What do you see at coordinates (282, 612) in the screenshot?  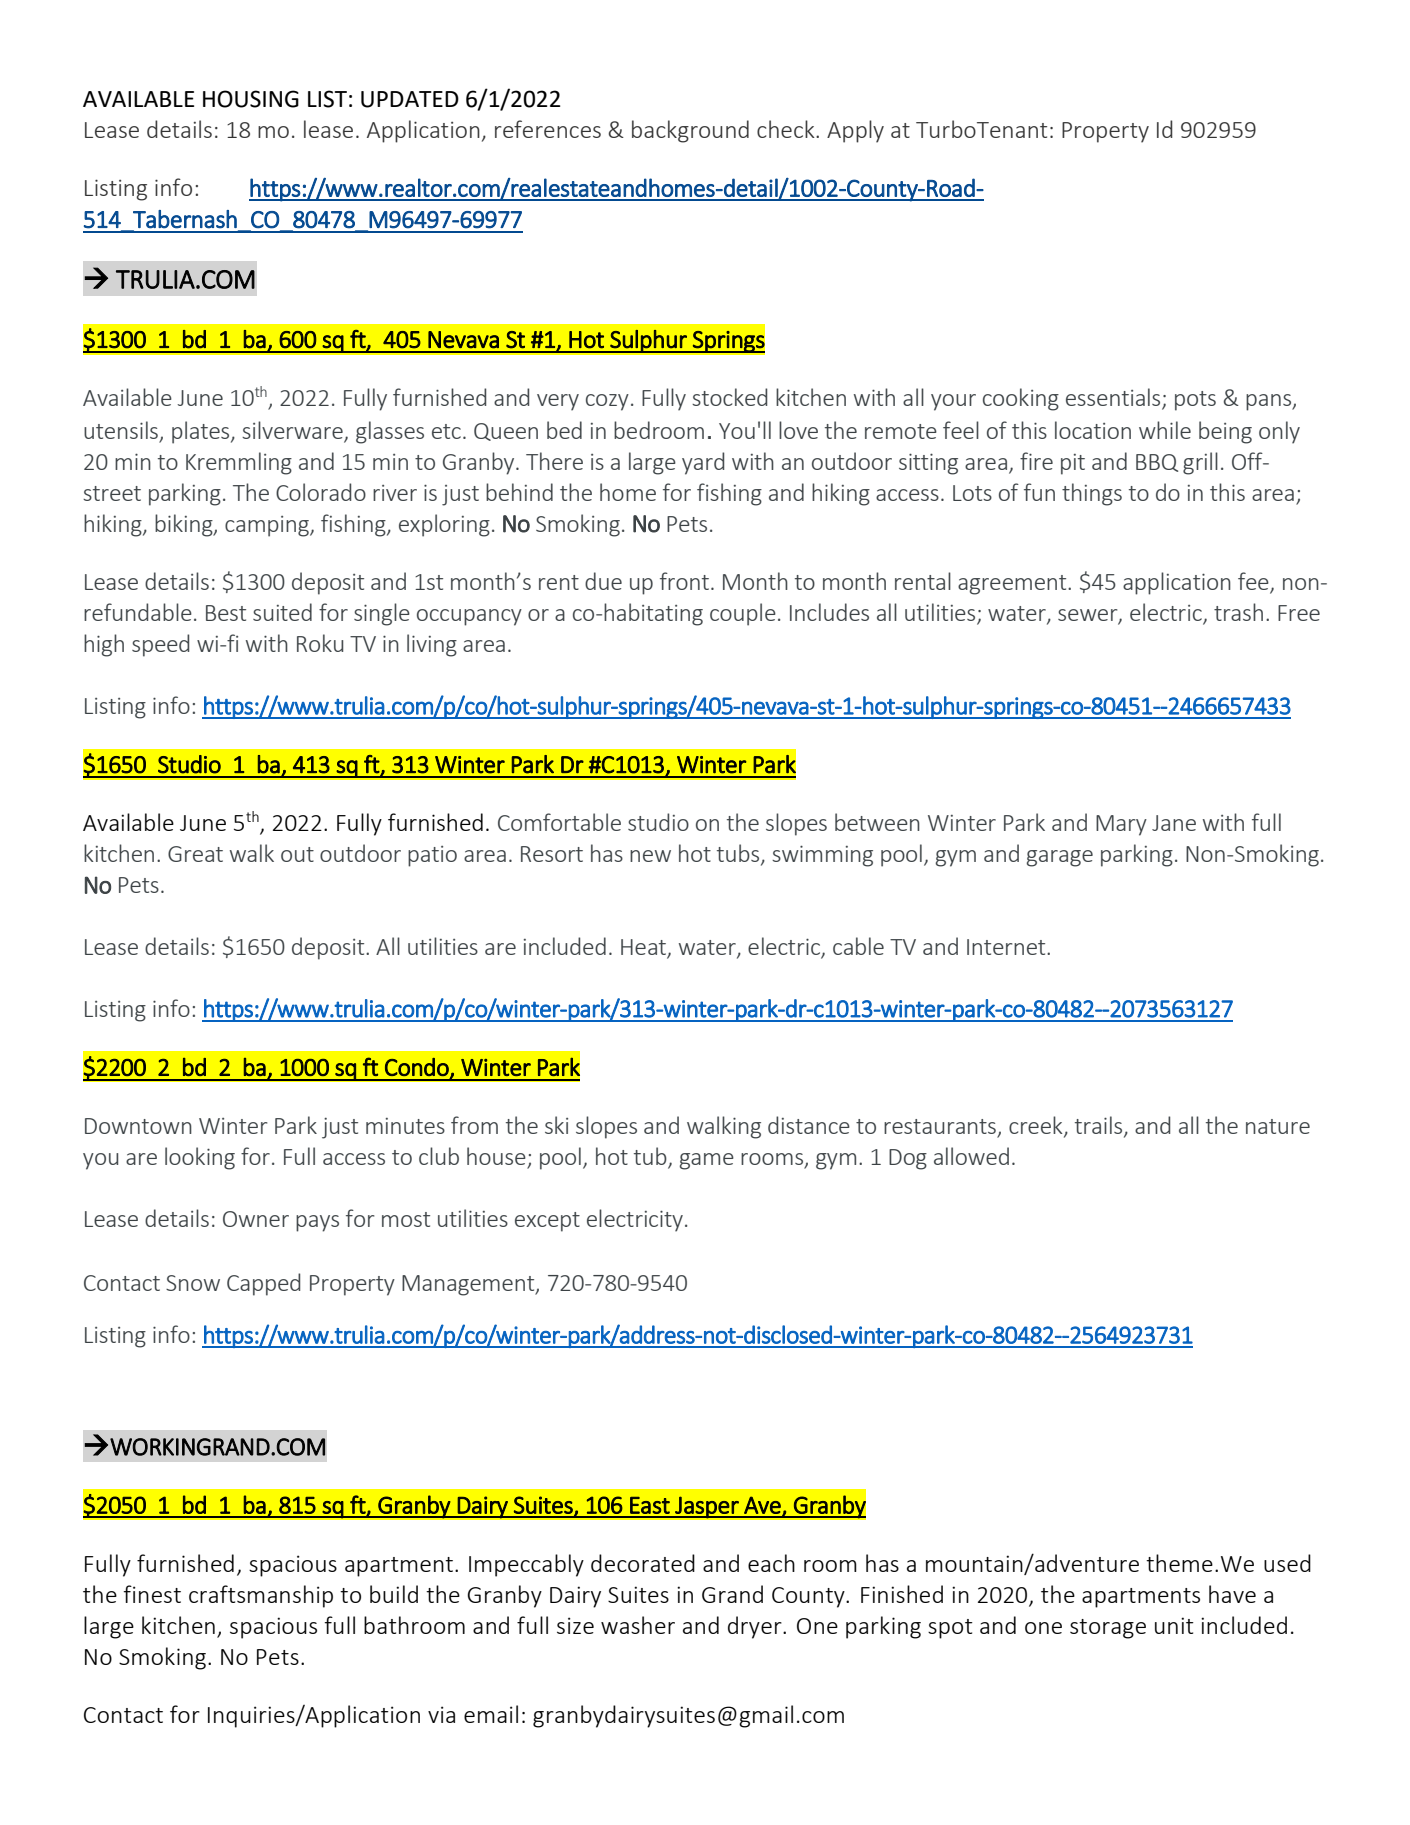 I see `suited` at bounding box center [282, 612].
